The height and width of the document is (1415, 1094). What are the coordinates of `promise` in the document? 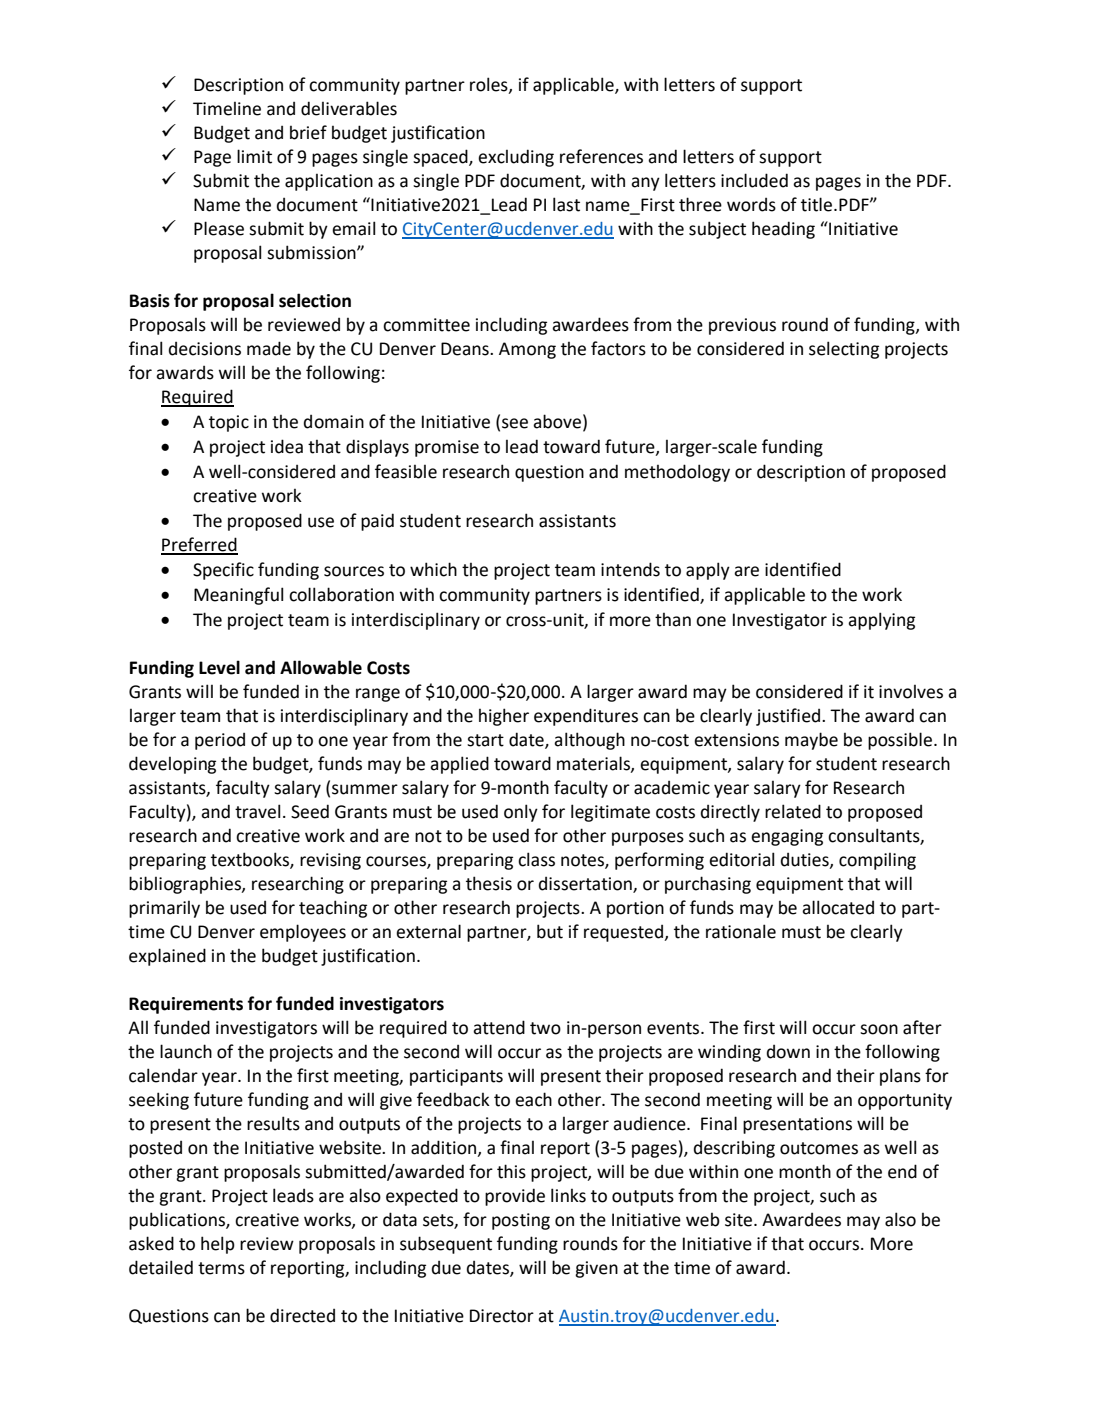 It's located at (447, 448).
